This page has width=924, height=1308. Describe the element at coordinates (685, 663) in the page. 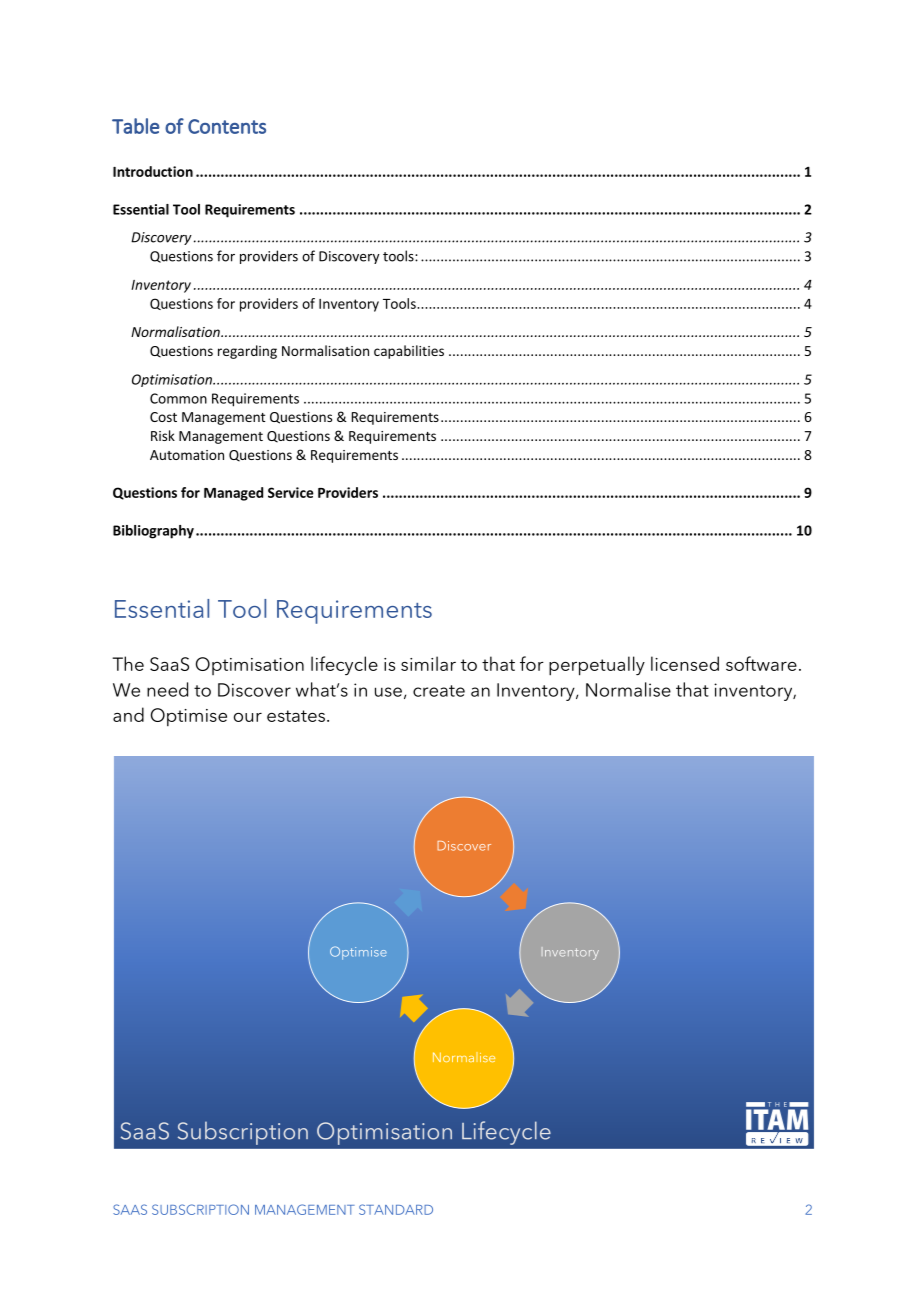

I see `licensed` at that location.
